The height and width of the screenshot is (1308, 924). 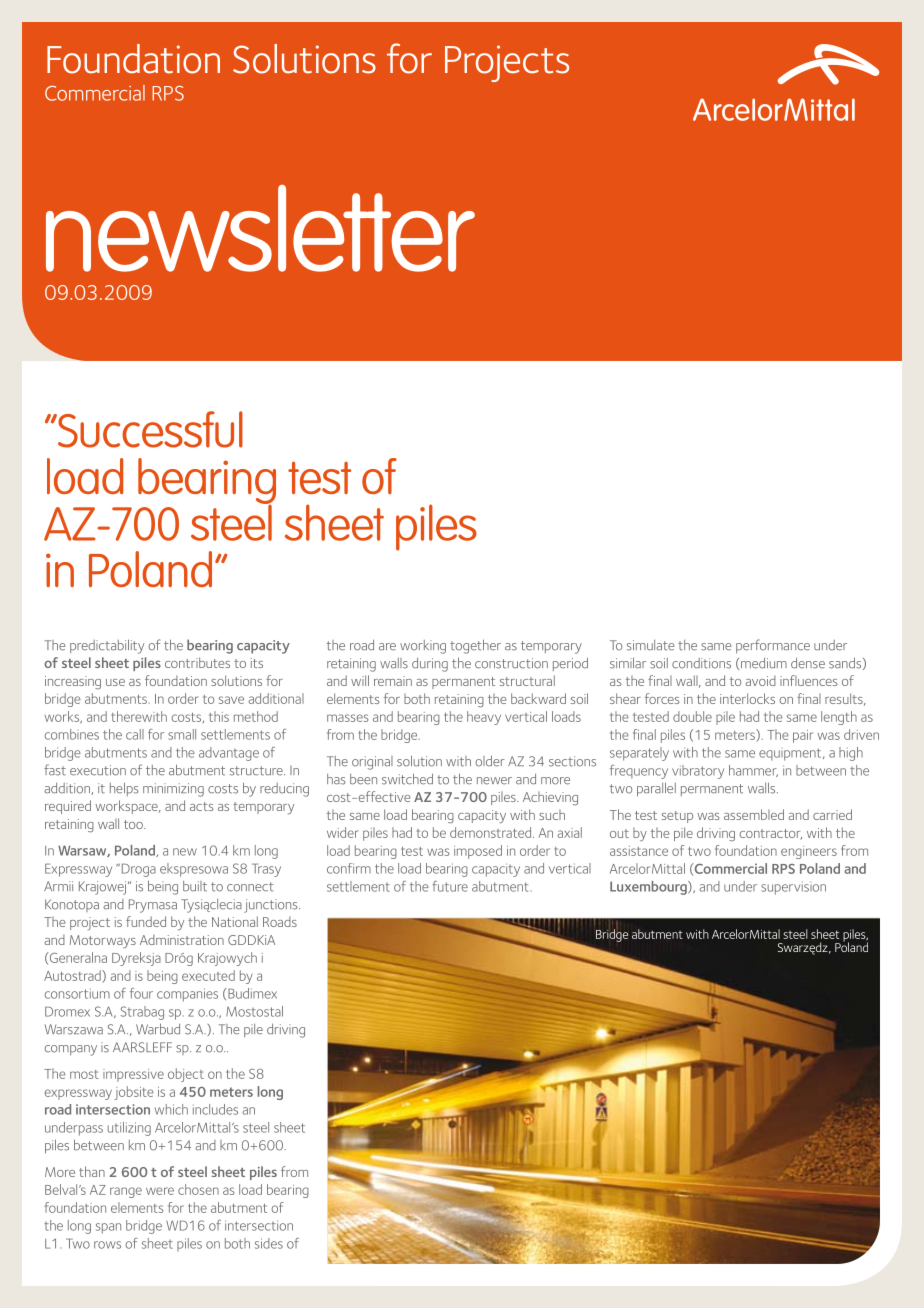 I want to click on contributes, so click(x=197, y=662).
